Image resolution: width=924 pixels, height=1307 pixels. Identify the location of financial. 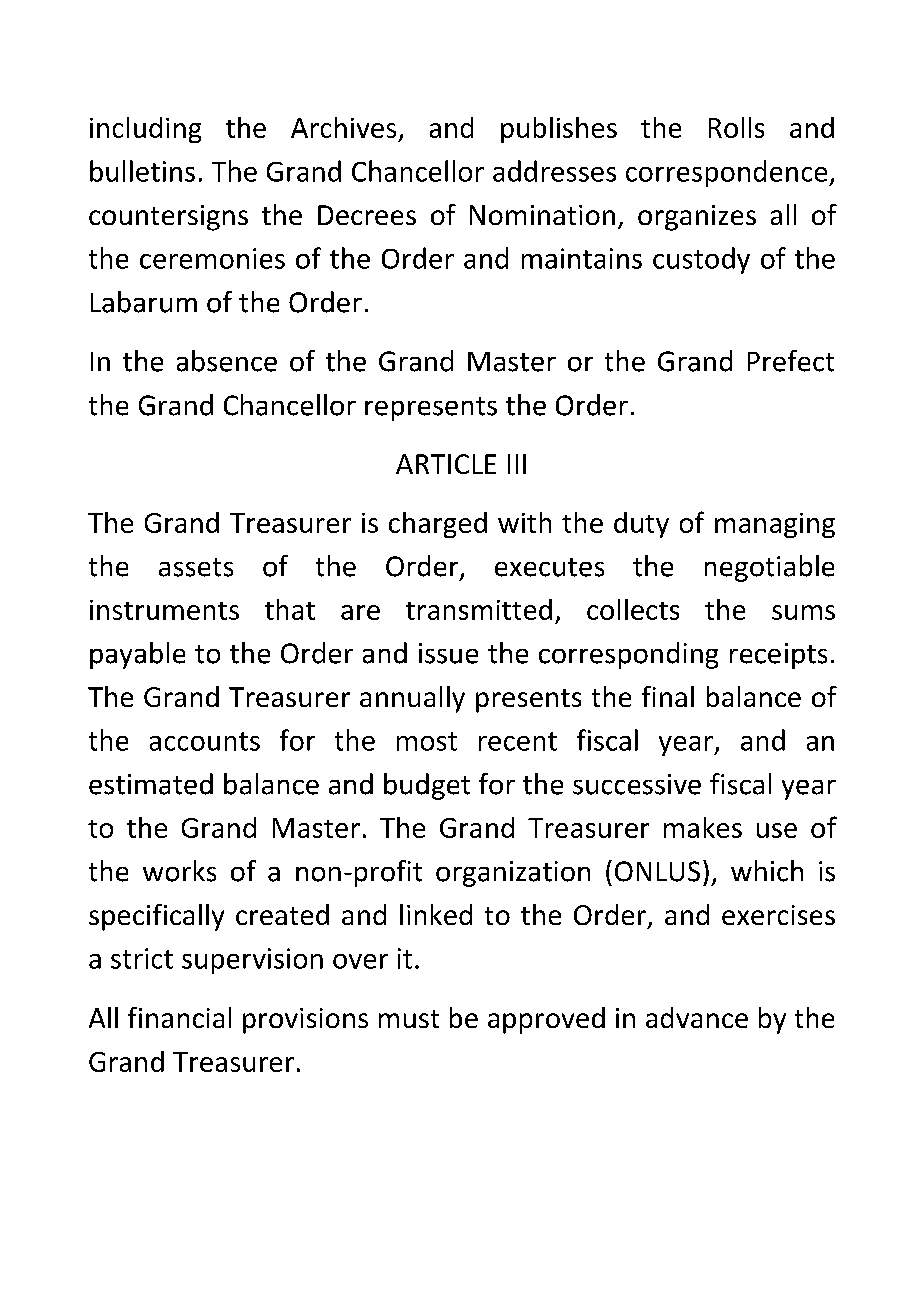
(179, 1017).
